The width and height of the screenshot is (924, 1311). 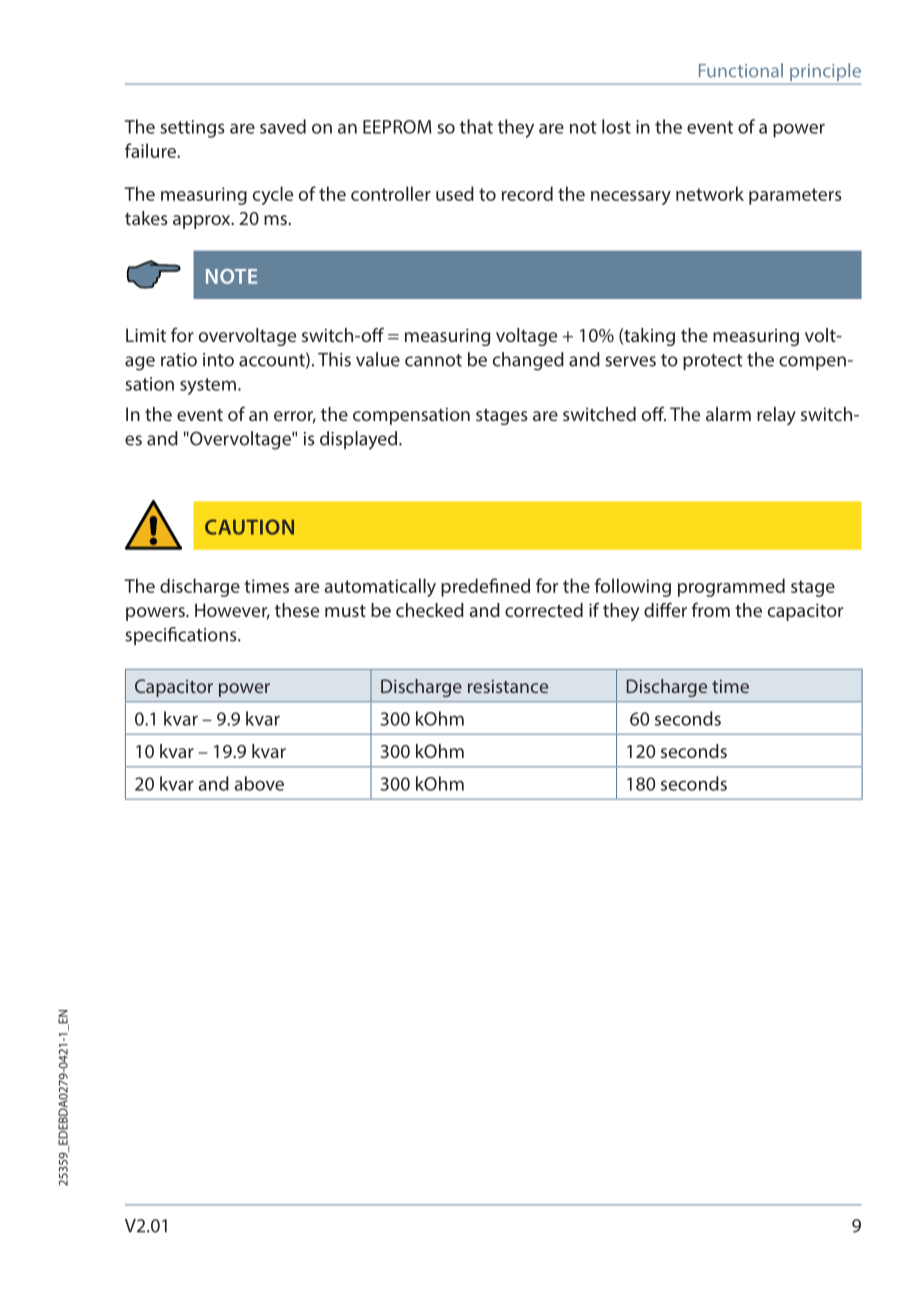 I want to click on Functional, so click(x=741, y=70).
